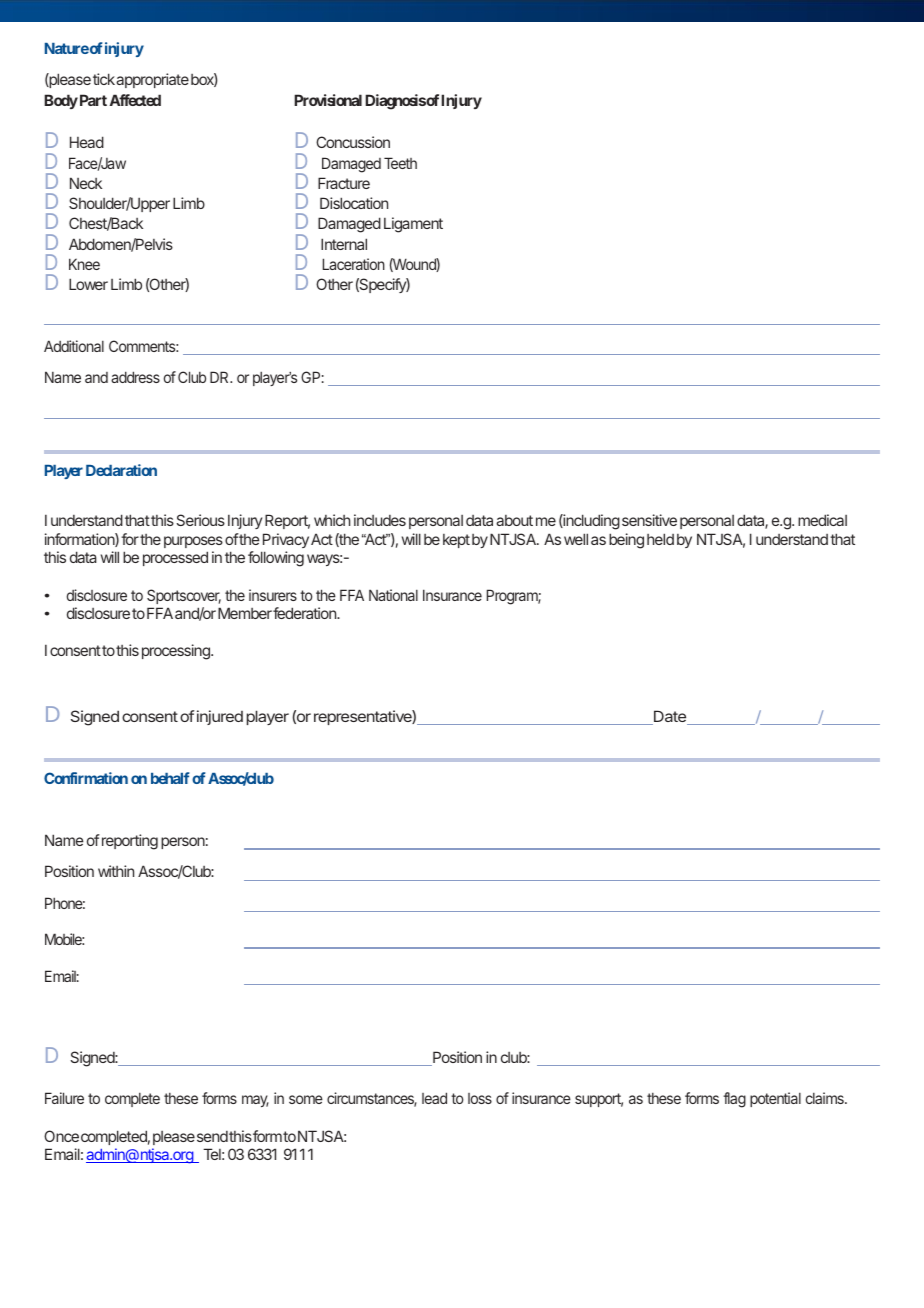 This screenshot has height=1308, width=924. I want to click on Failure, so click(64, 1098).
